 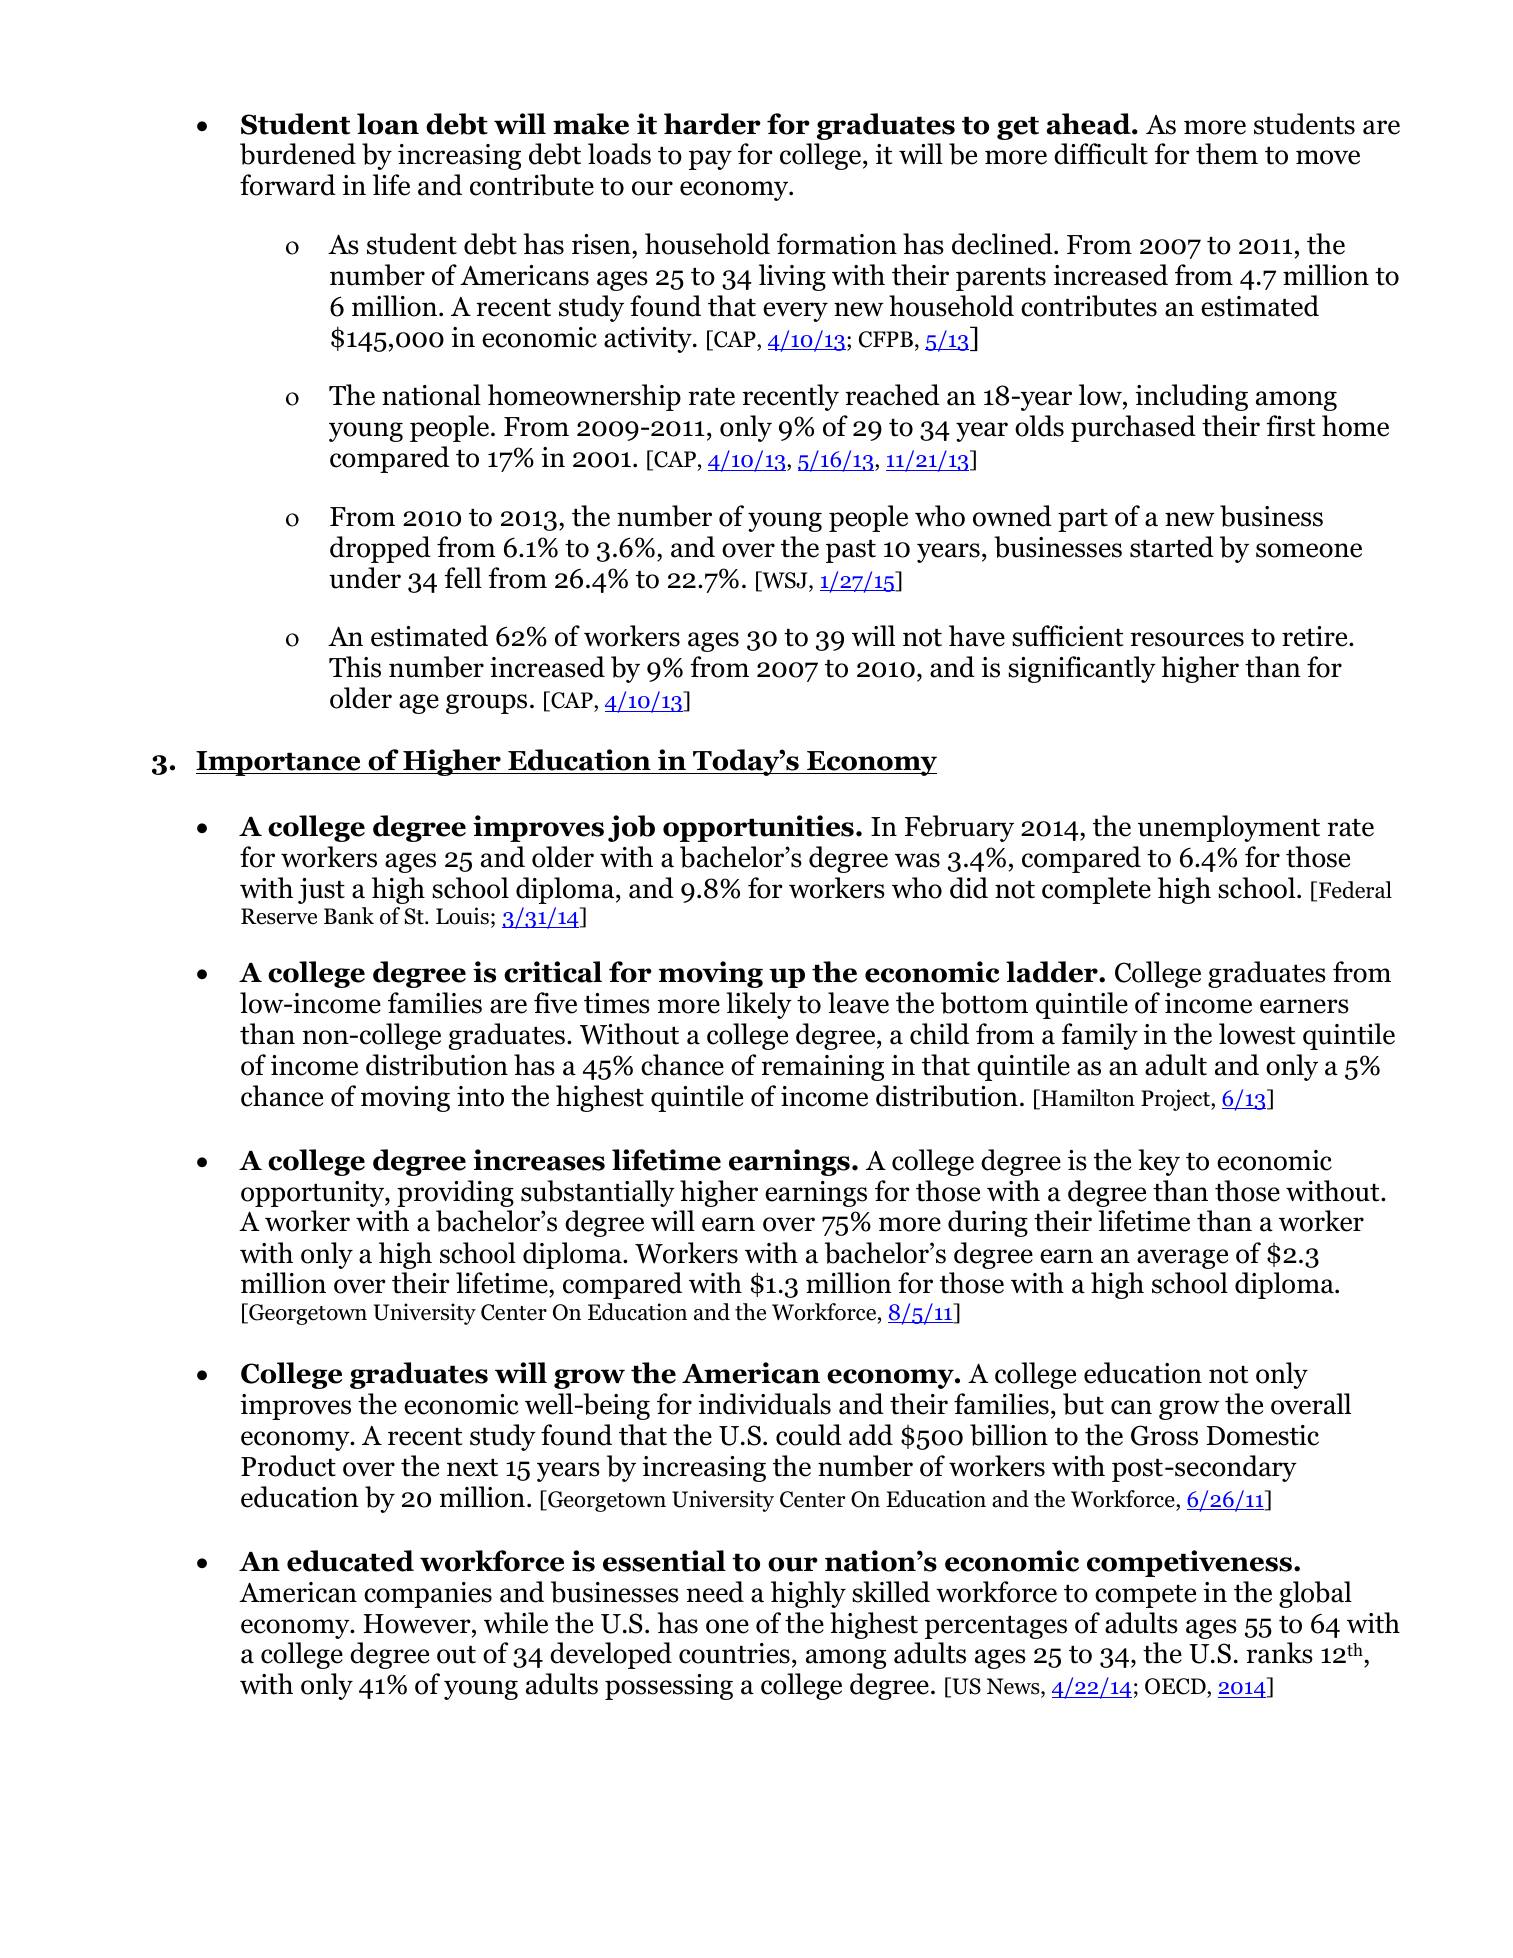 What do you see at coordinates (380, 549) in the screenshot?
I see `dropped` at bounding box center [380, 549].
